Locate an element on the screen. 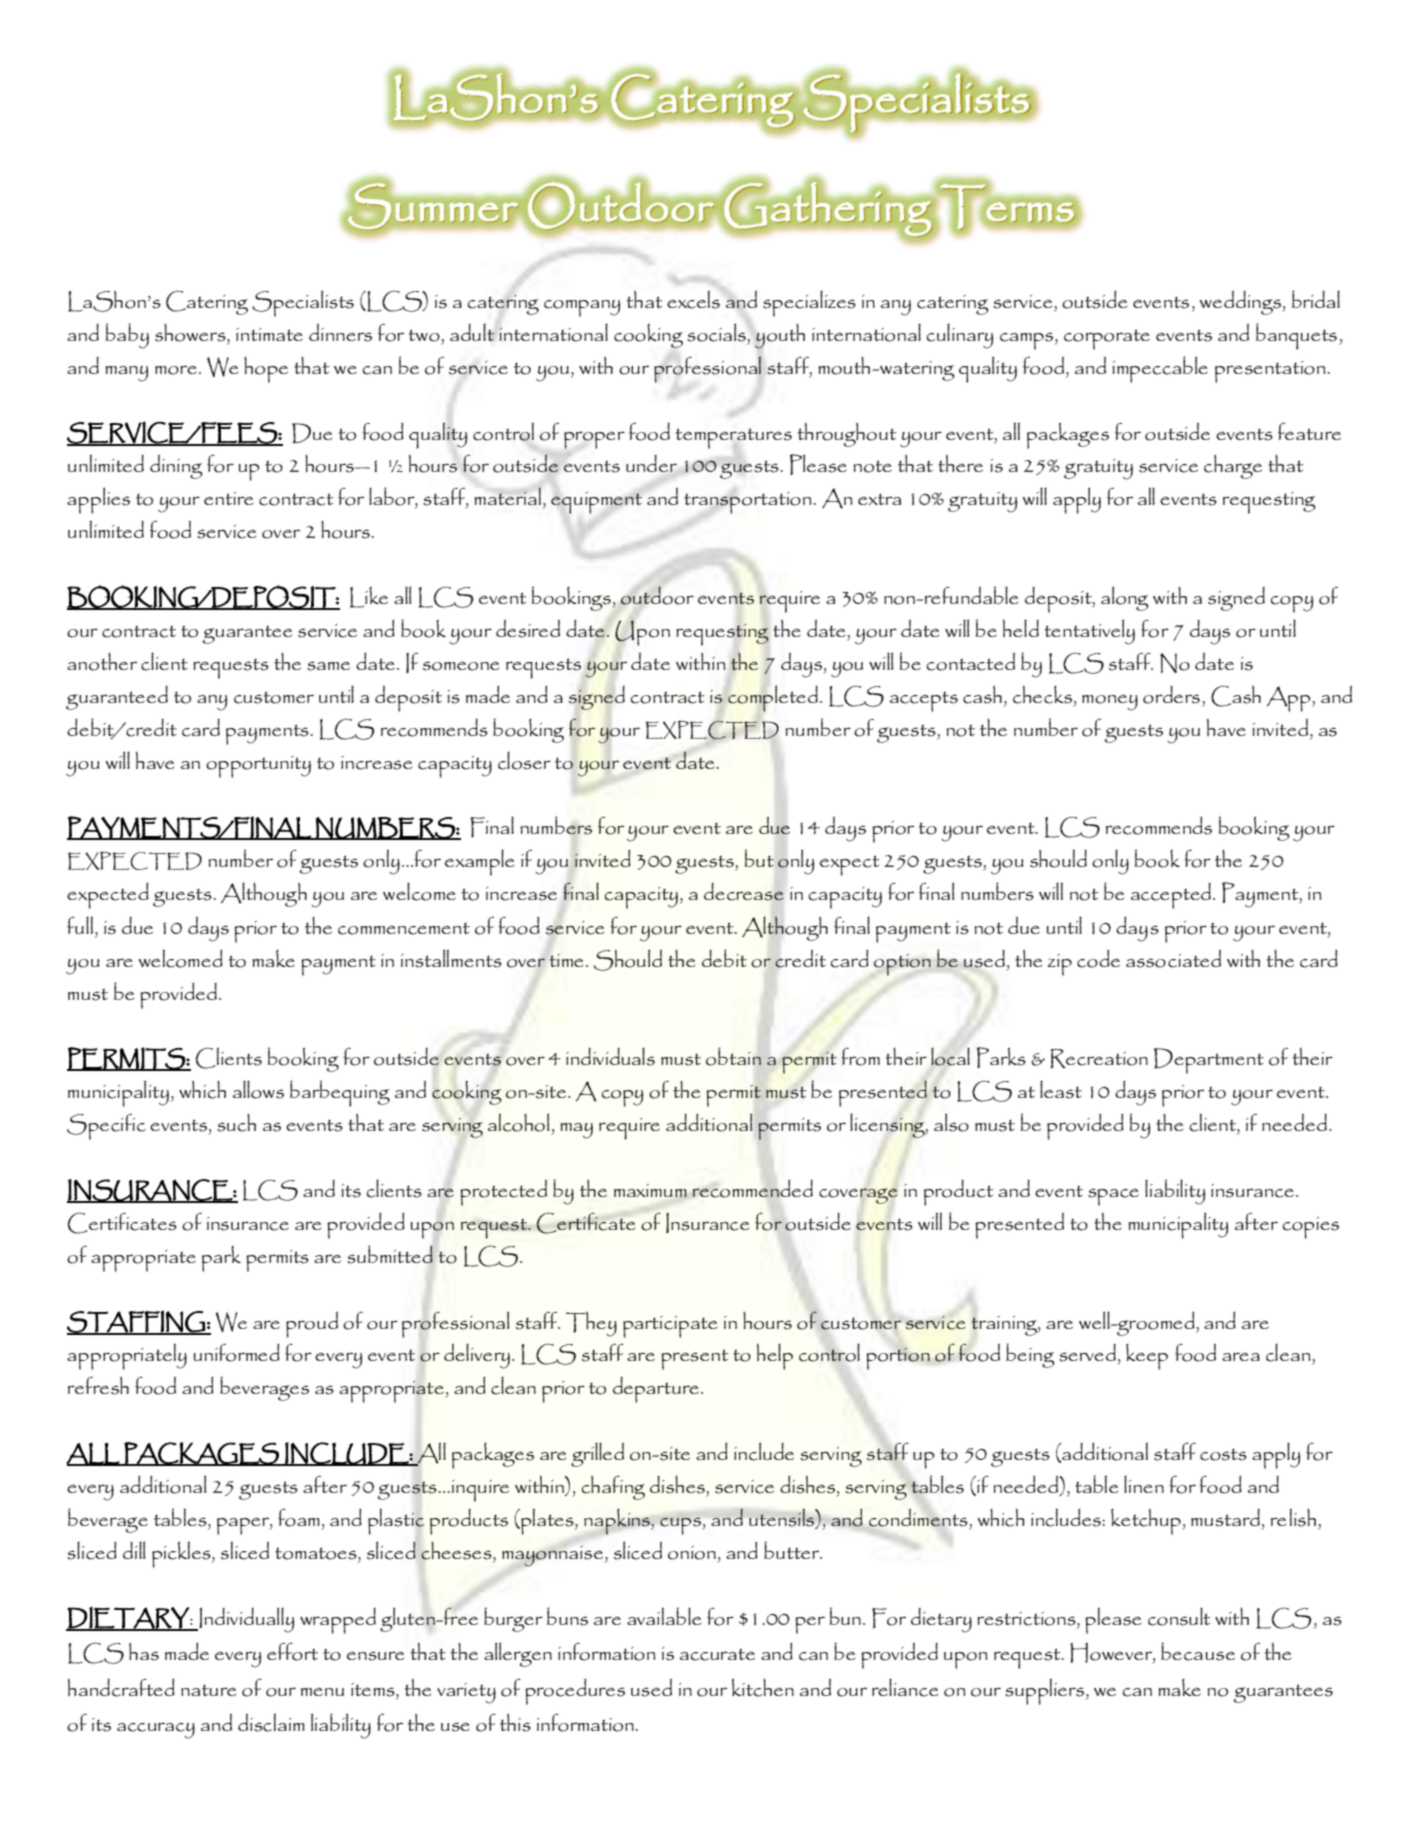 The image size is (1422, 1840). opportunity is located at coordinates (258, 767).
